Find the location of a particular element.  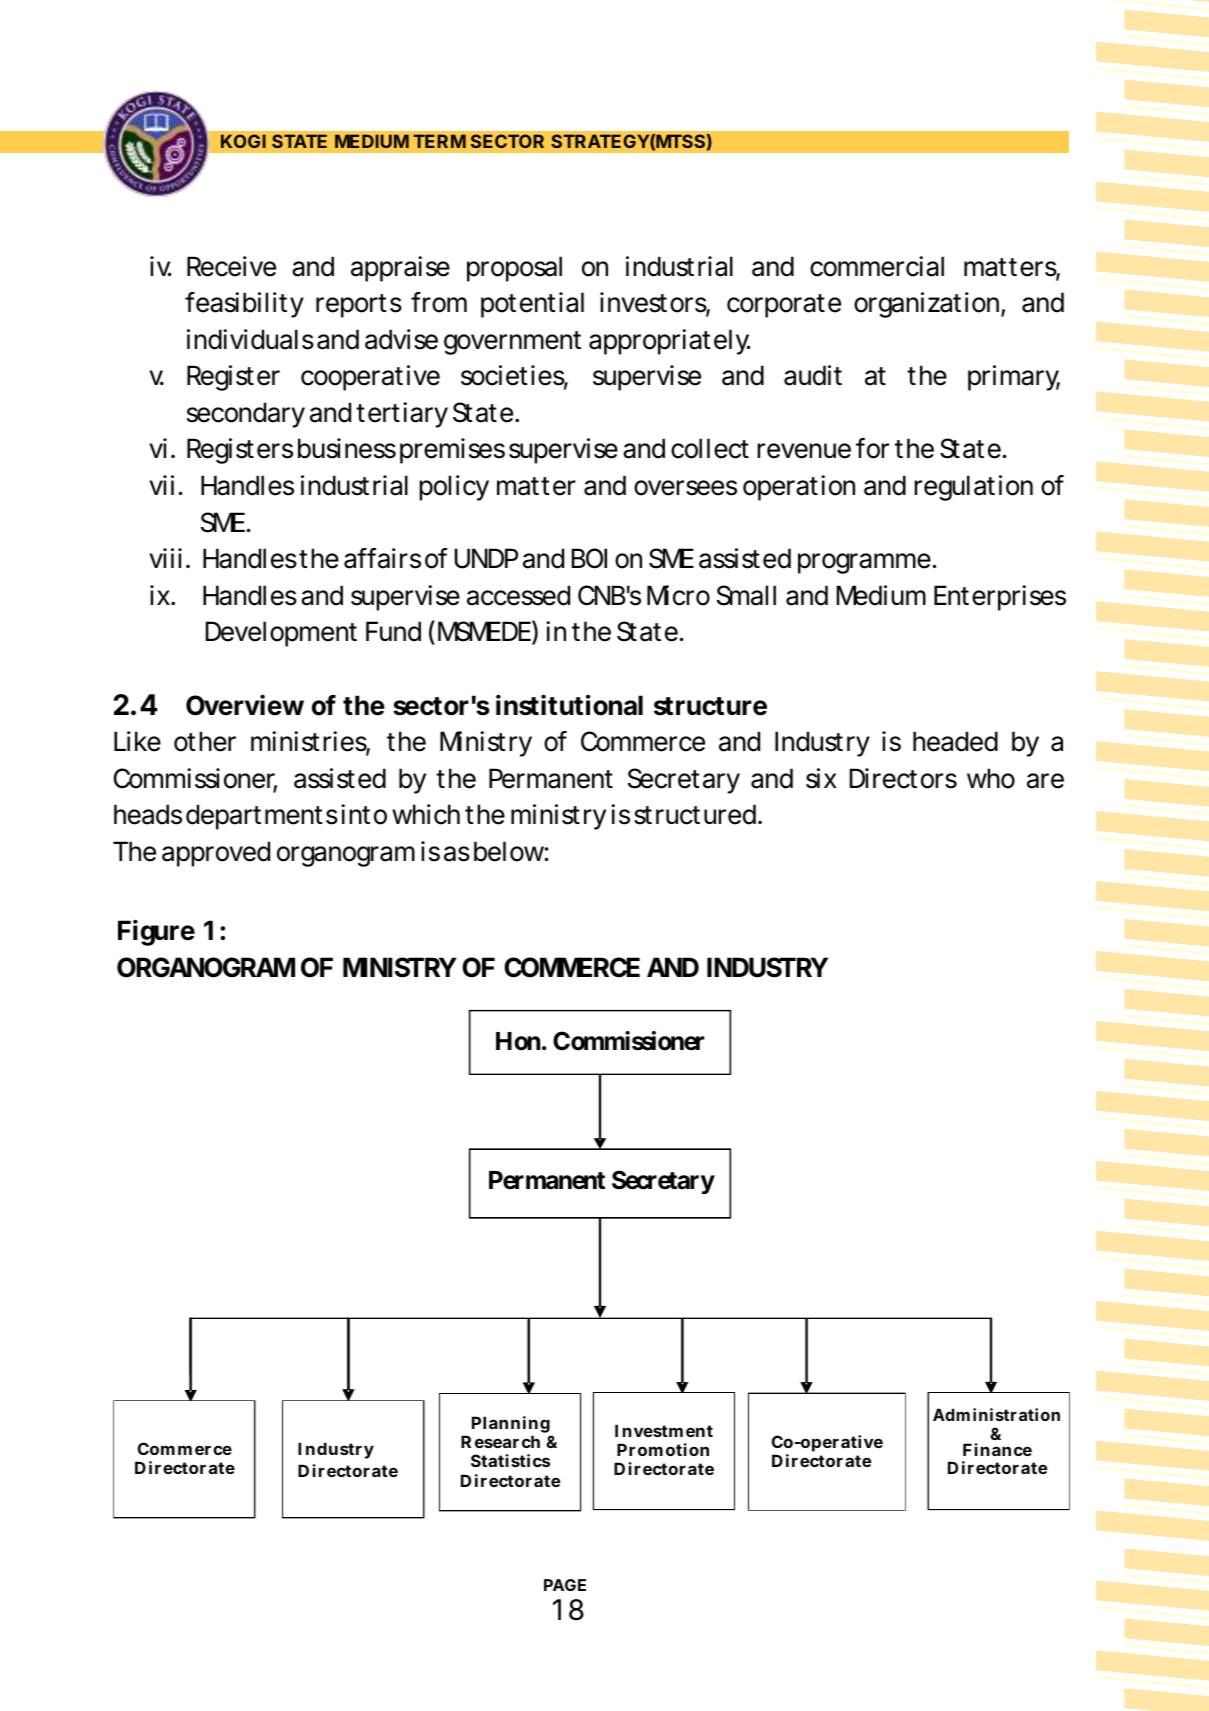

viii is located at coordinates (165, 558).
